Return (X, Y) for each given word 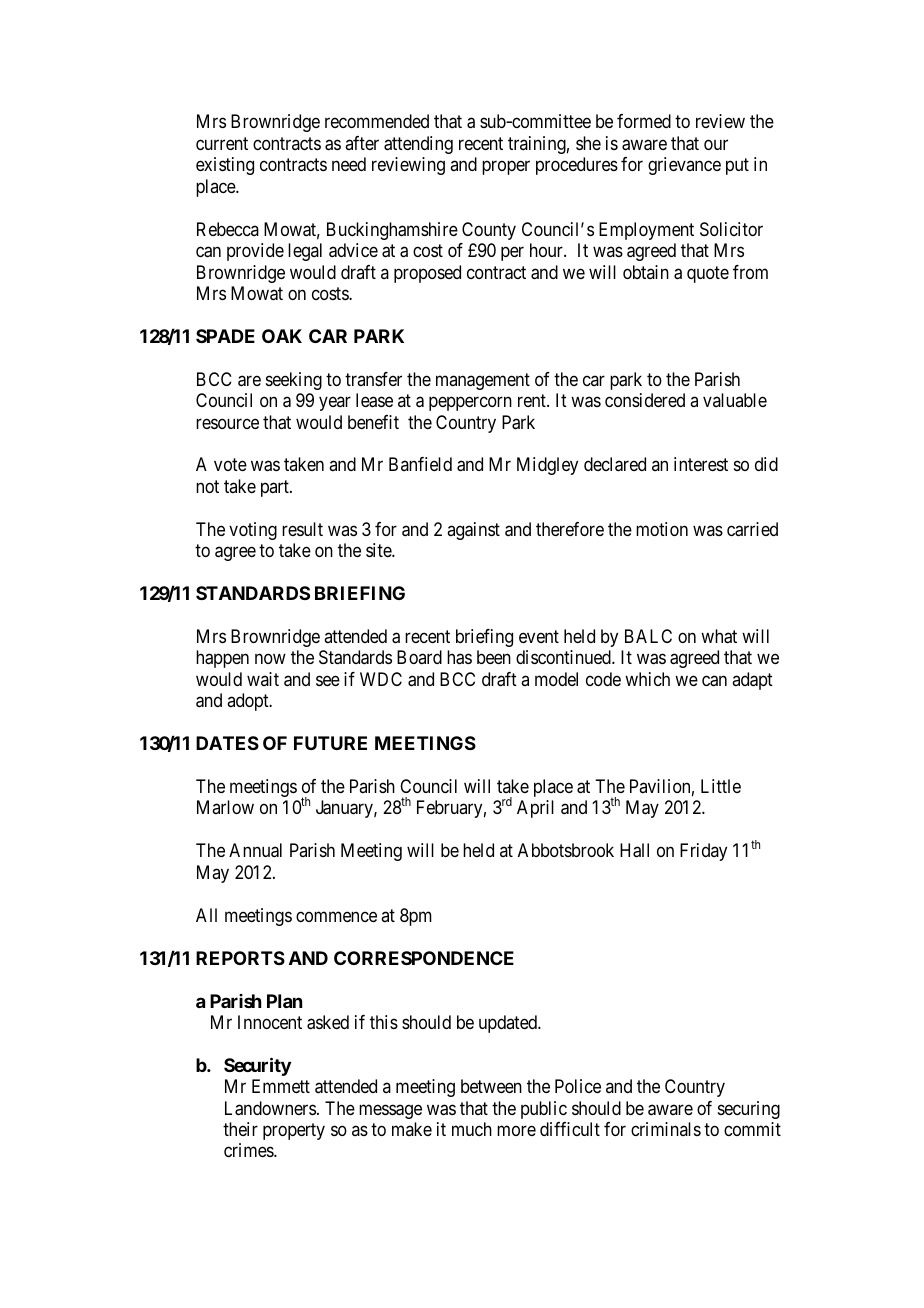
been (494, 657)
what (719, 636)
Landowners (270, 1108)
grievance (684, 166)
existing (225, 166)
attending (418, 145)
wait (263, 679)
